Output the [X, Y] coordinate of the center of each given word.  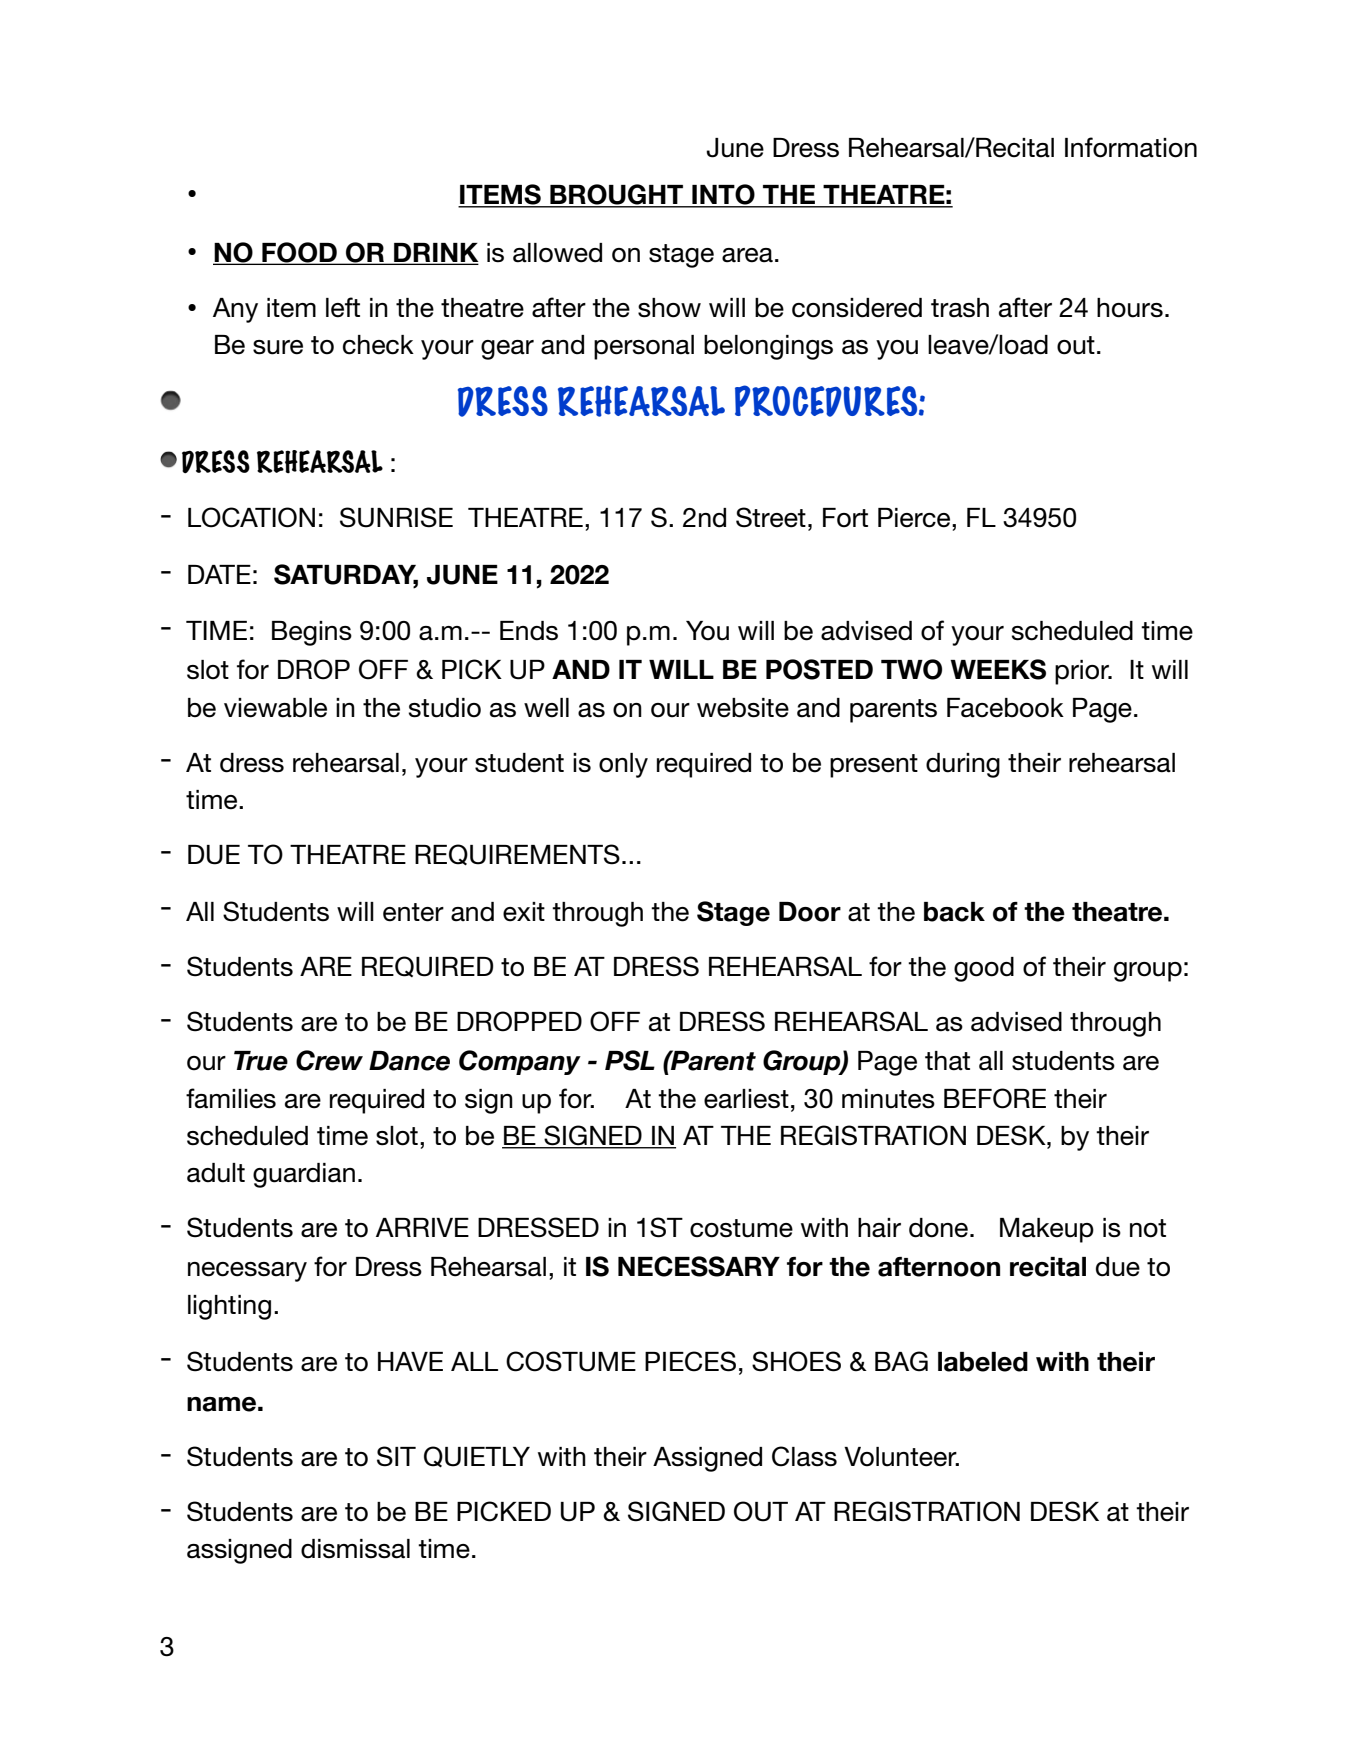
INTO [723, 195]
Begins [312, 633]
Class [804, 1456]
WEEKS [998, 669]
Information [1131, 147]
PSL [630, 1060]
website [743, 708]
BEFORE [995, 1098]
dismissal [355, 1549]
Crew [329, 1060]
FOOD [299, 253]
